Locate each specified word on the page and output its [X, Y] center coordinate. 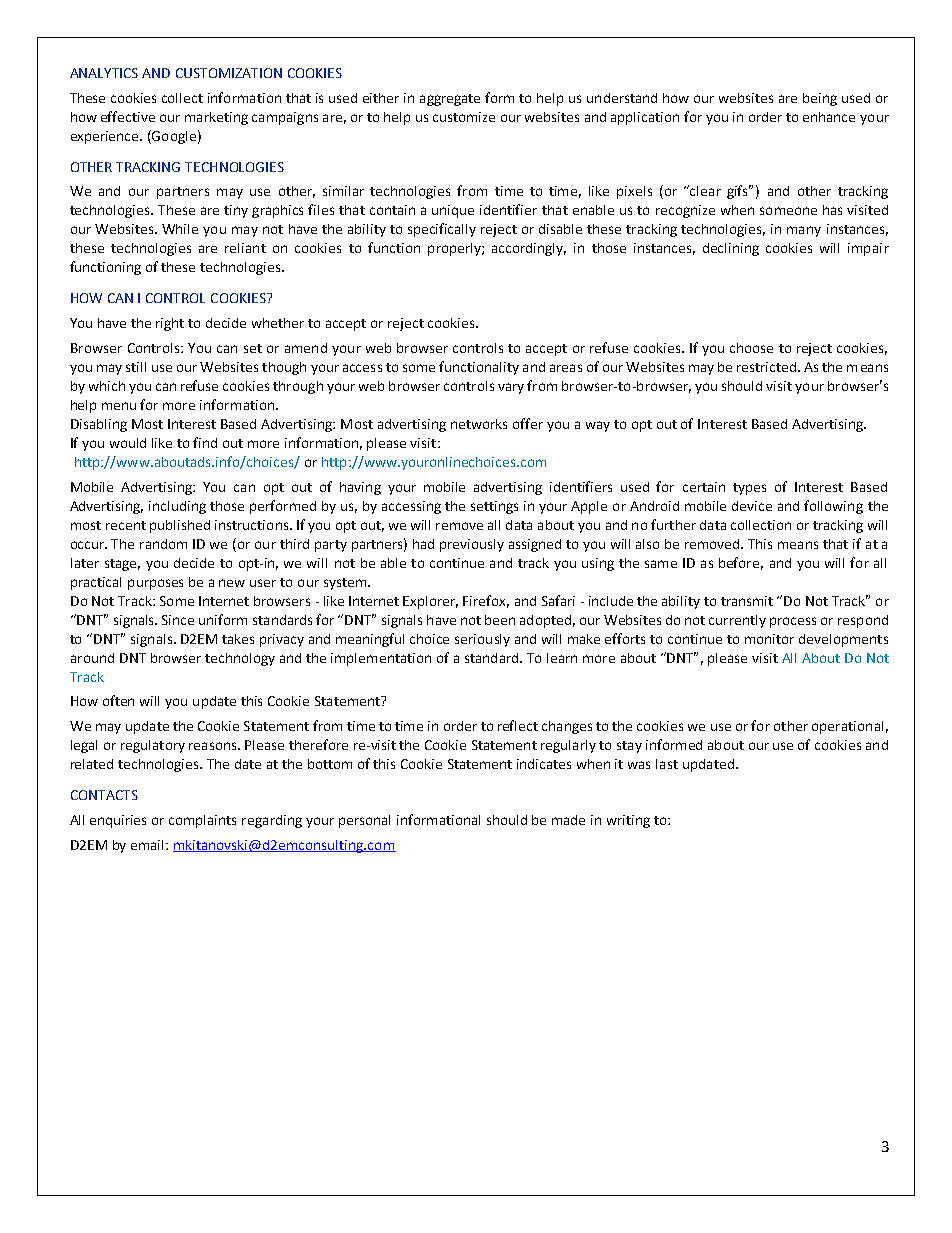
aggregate [450, 100]
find [205, 442]
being [820, 99]
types [749, 489]
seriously [482, 640]
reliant [245, 248]
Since [178, 620]
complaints [202, 821]
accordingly [529, 249]
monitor [769, 639]
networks [479, 424]
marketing [216, 118]
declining [731, 249]
